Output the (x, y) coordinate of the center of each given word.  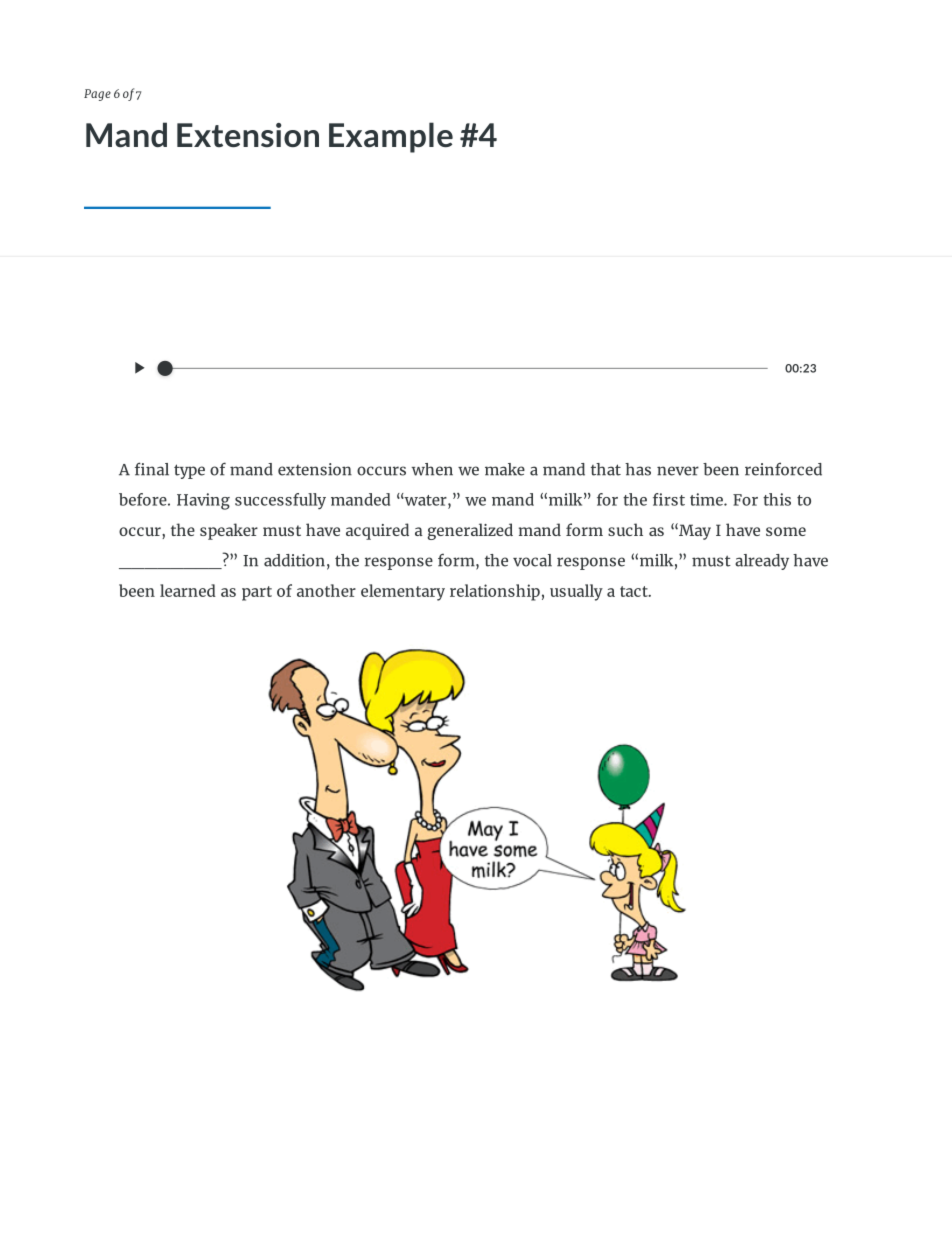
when (432, 469)
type (189, 471)
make (505, 469)
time (707, 499)
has (638, 469)
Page (97, 95)
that (606, 469)
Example (391, 137)
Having (203, 501)
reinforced (783, 469)
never (678, 471)
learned (188, 590)
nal (156, 469)
